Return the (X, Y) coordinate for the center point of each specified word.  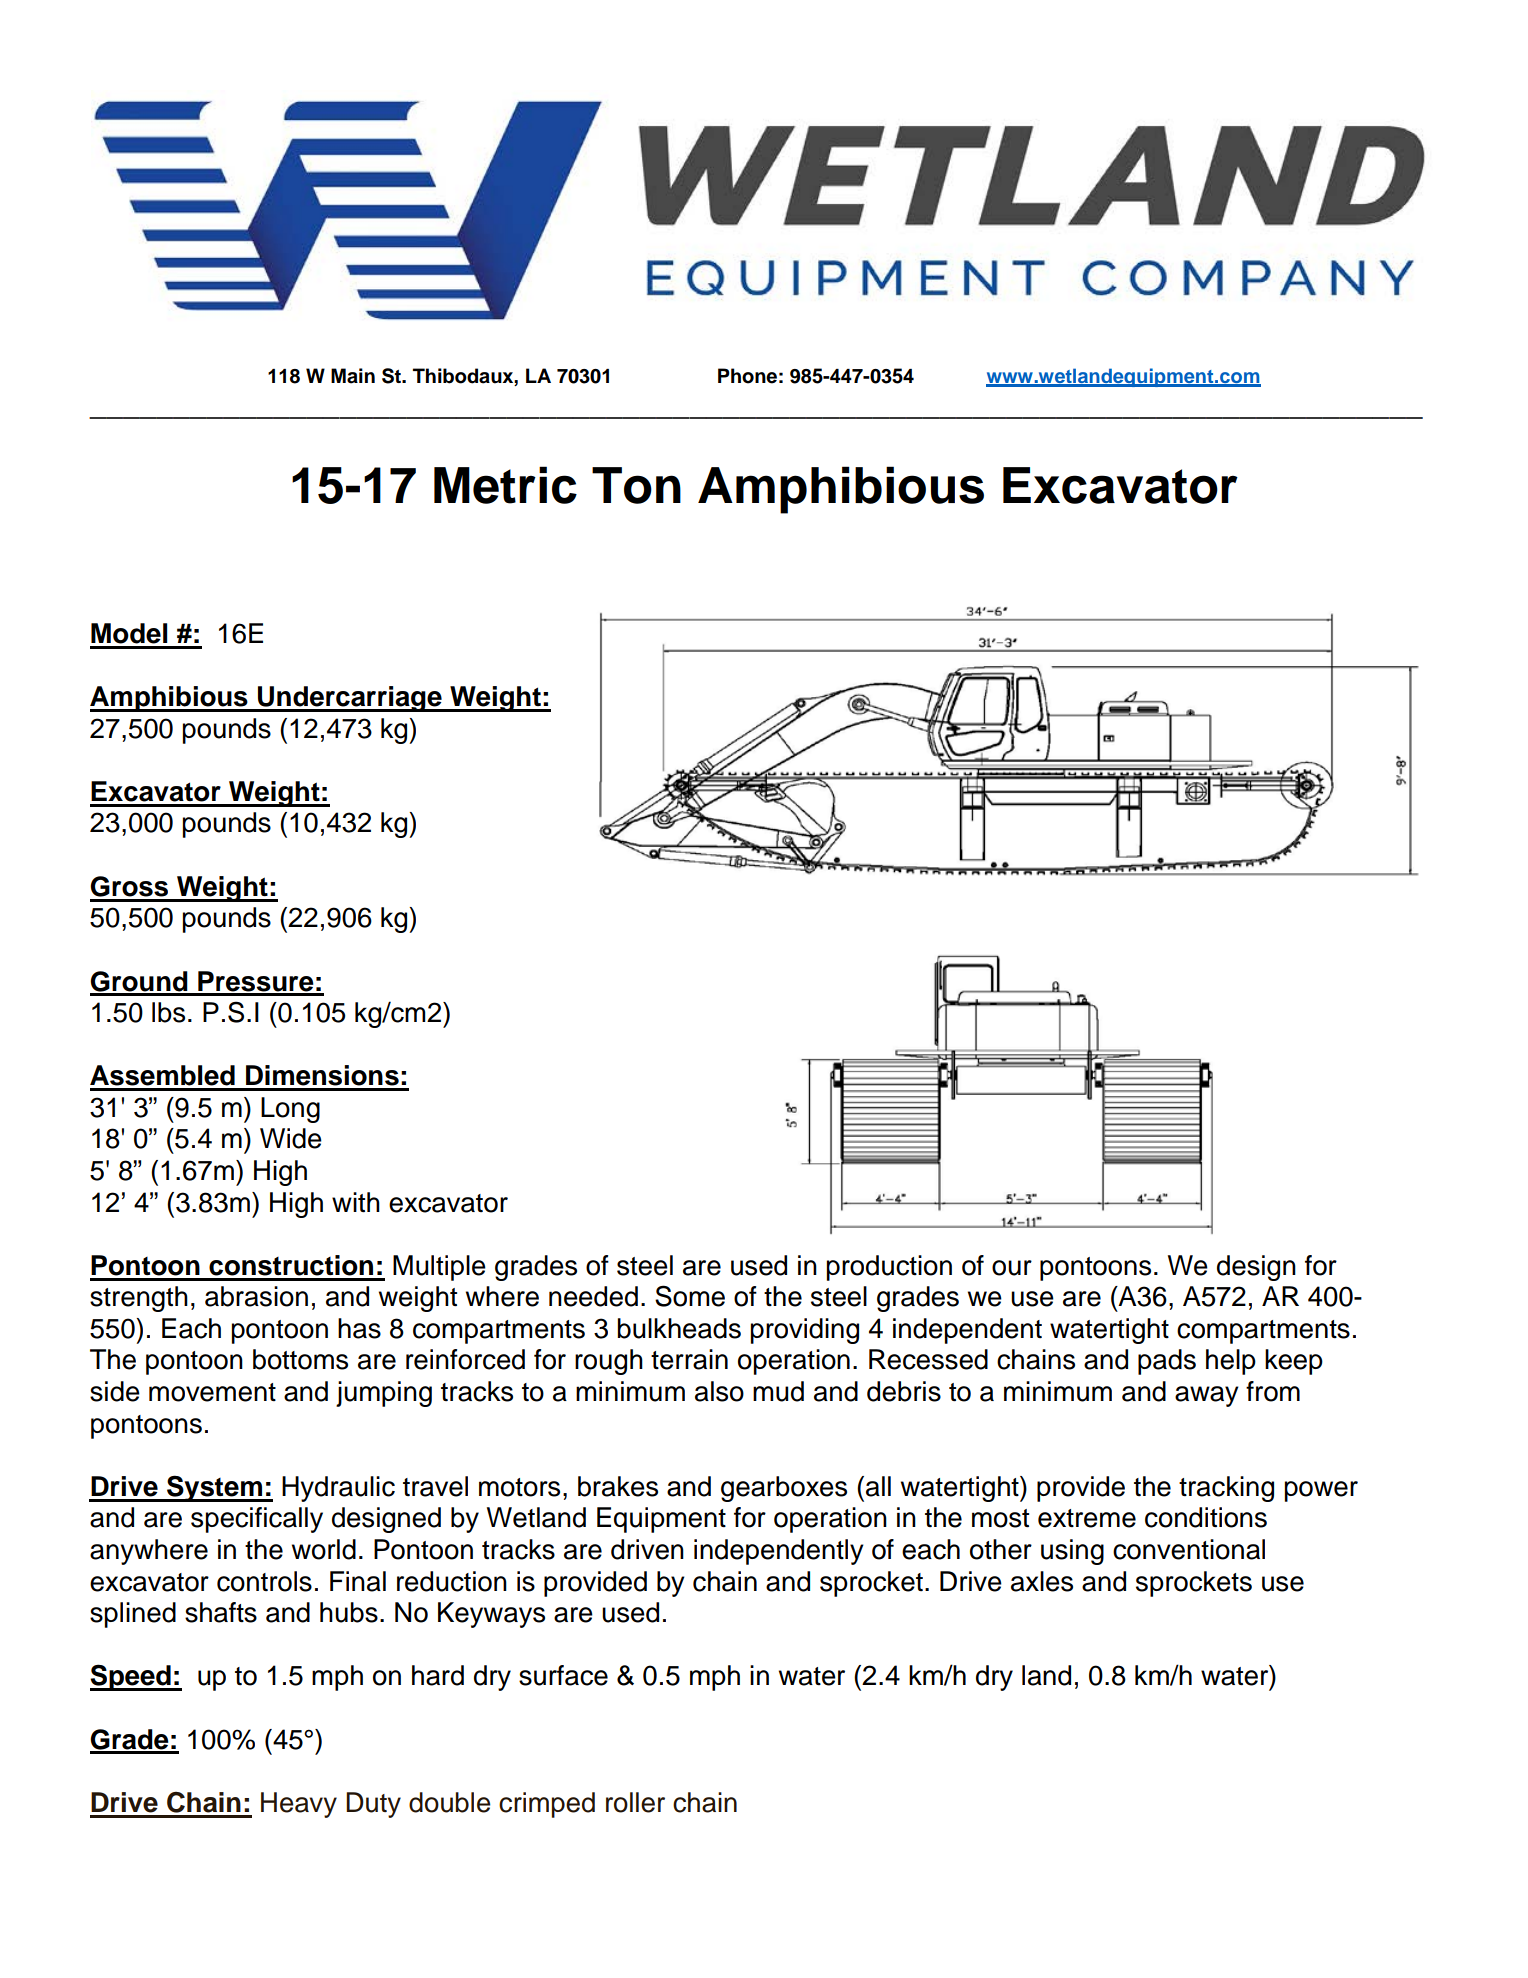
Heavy (299, 1805)
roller (635, 1802)
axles (1042, 1581)
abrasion (256, 1296)
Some (690, 1296)
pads (1167, 1362)
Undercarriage (350, 699)
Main (353, 376)
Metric (505, 485)
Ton (636, 485)
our (1012, 1268)
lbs (168, 1012)
